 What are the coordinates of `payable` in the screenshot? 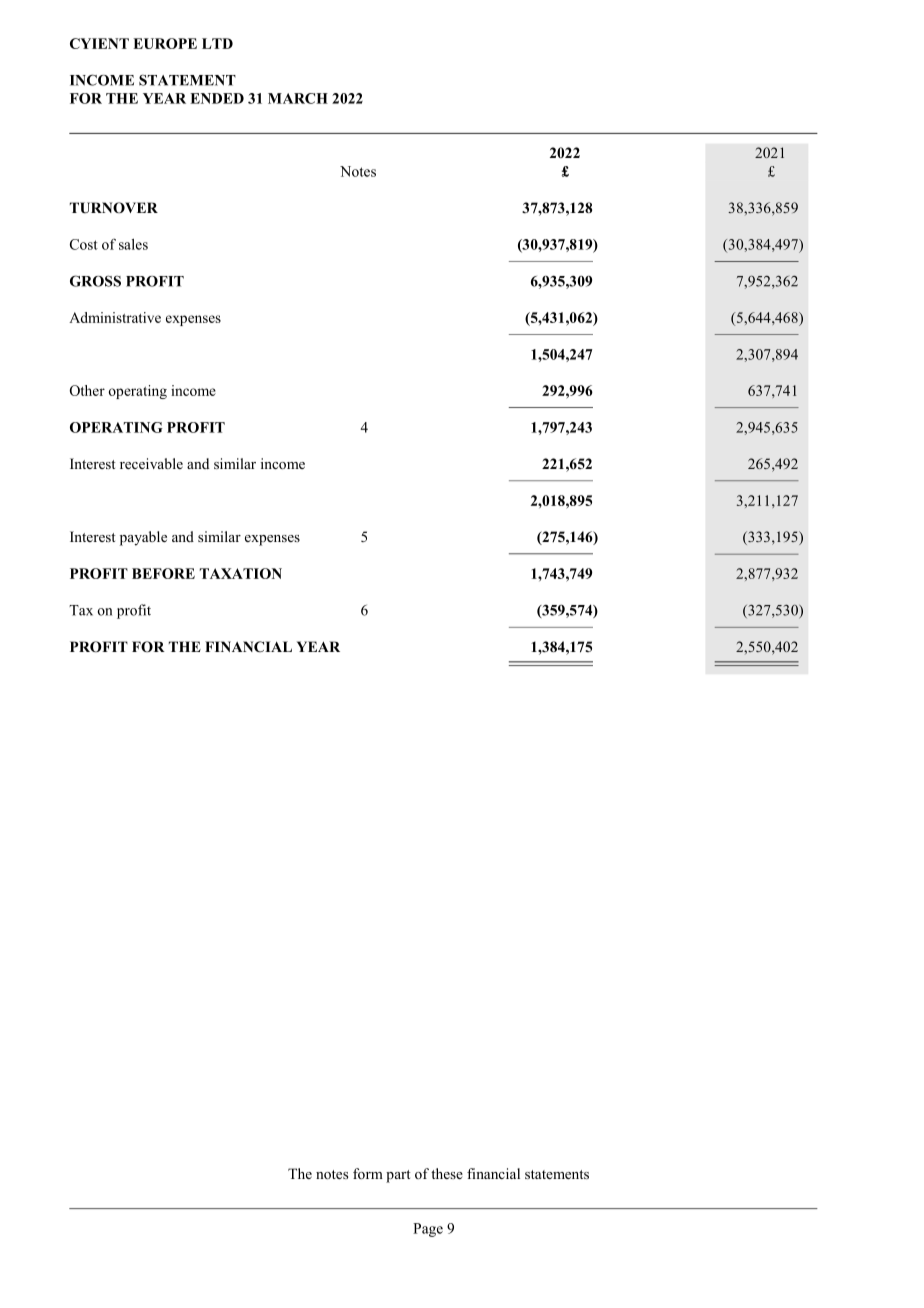 It's located at (143, 538).
